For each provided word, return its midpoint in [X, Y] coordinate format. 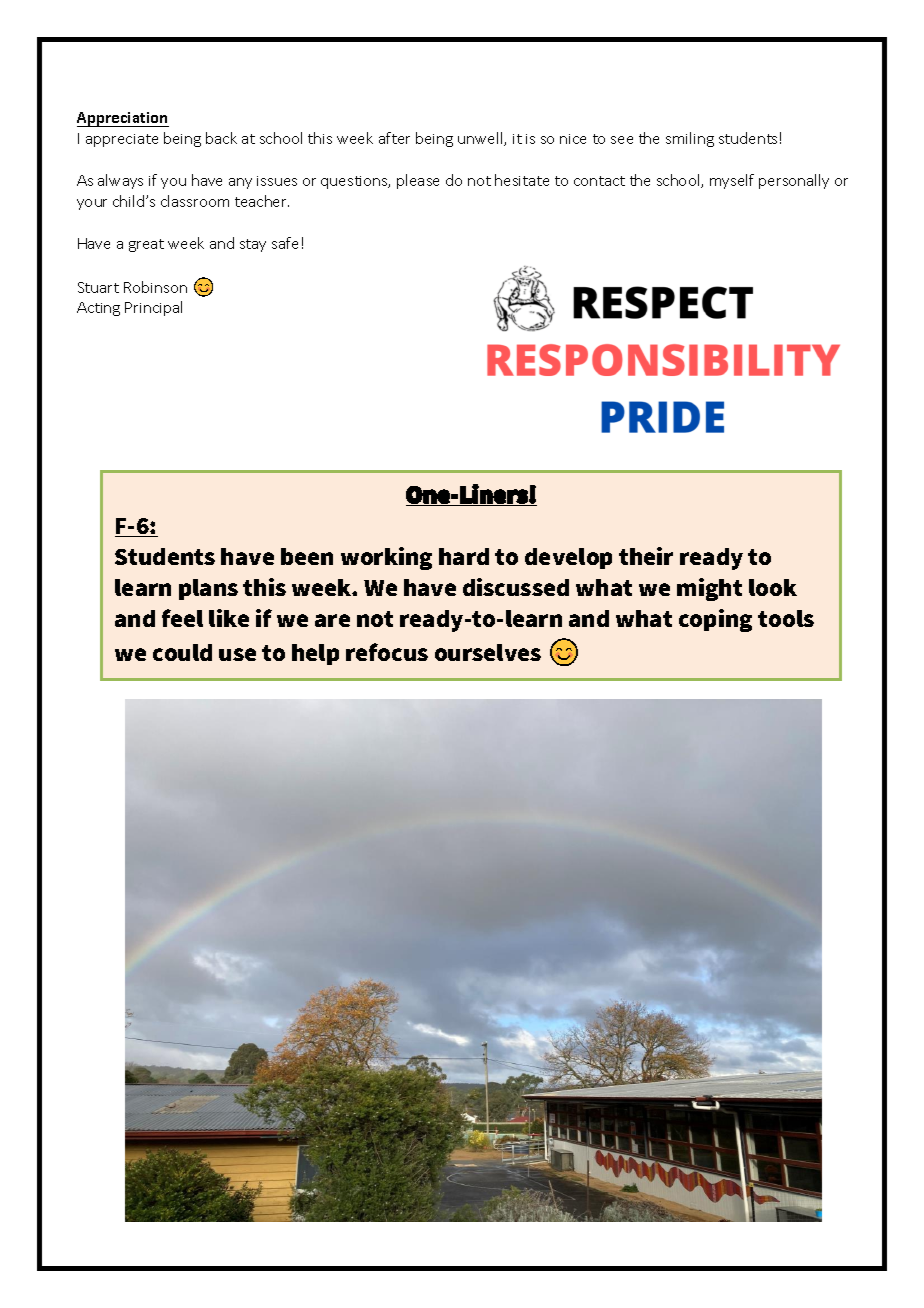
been [307, 556]
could [182, 652]
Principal [153, 308]
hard [464, 556]
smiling [690, 139]
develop [568, 558]
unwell [481, 139]
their [646, 556]
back [221, 138]
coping [715, 620]
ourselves [488, 652]
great [146, 245]
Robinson [155, 287]
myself [732, 181]
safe [285, 243]
